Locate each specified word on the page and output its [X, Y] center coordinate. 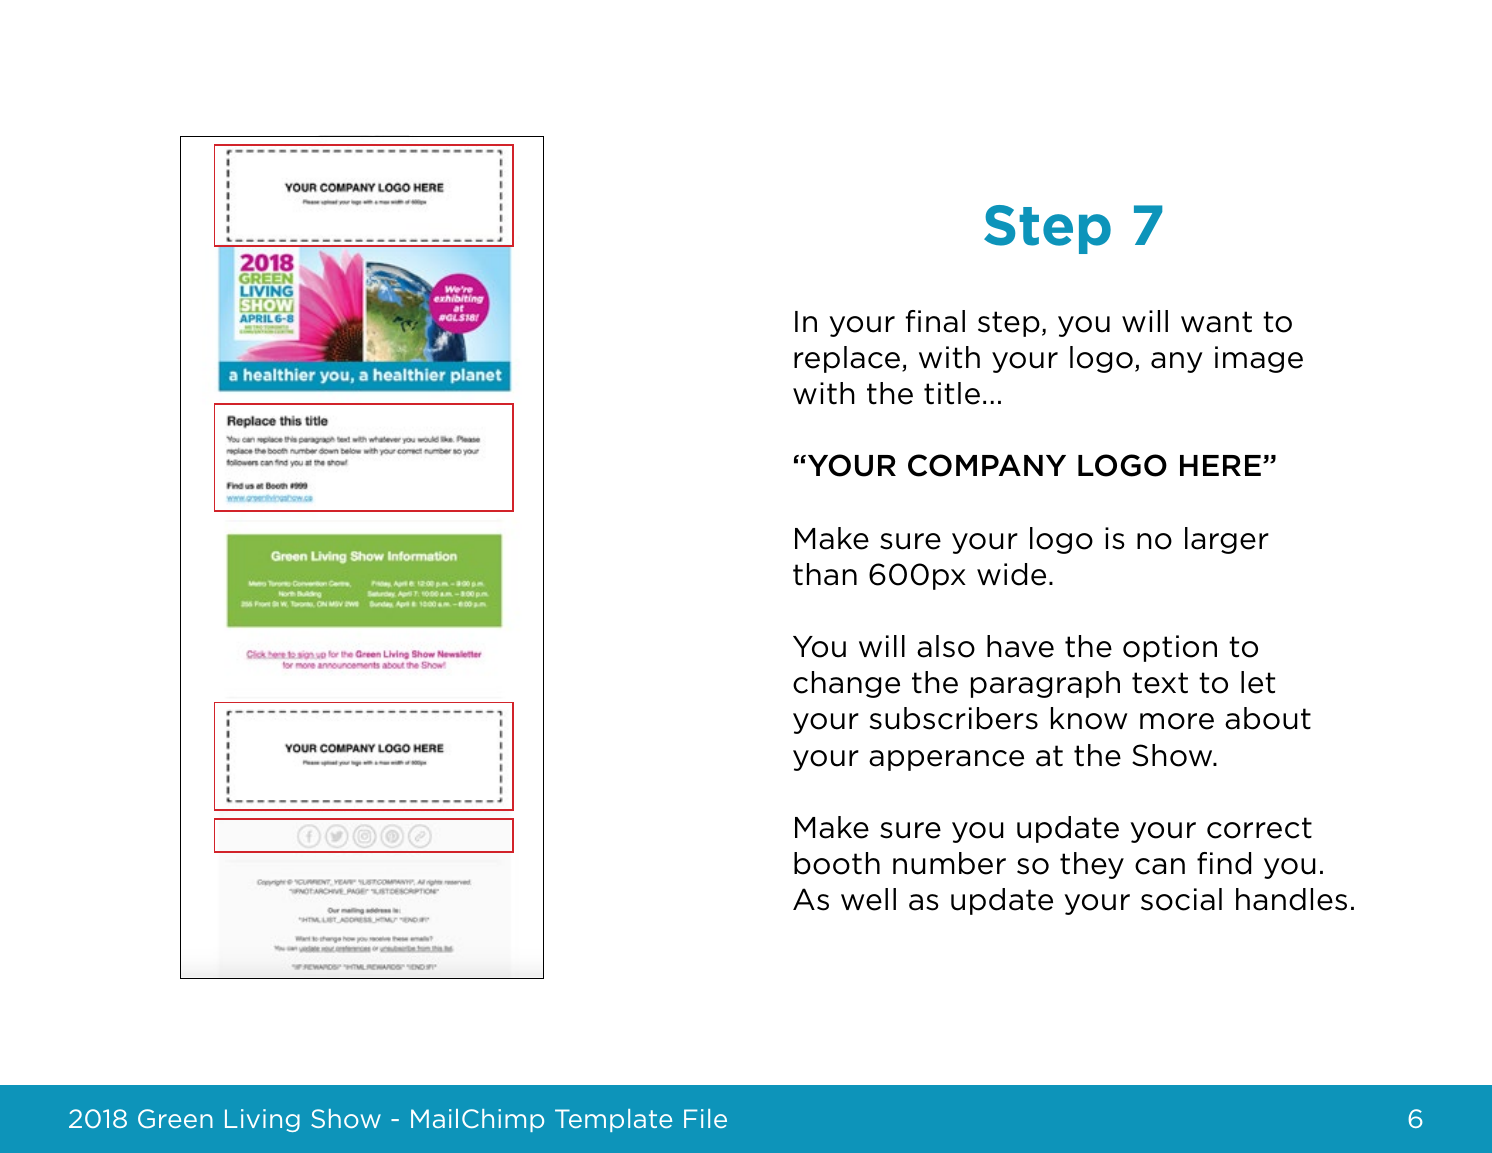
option [1170, 648]
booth [837, 863]
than [825, 574]
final [935, 321]
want [1216, 322]
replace [848, 359]
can [1160, 866]
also [946, 646]
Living [262, 1120]
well [868, 899]
